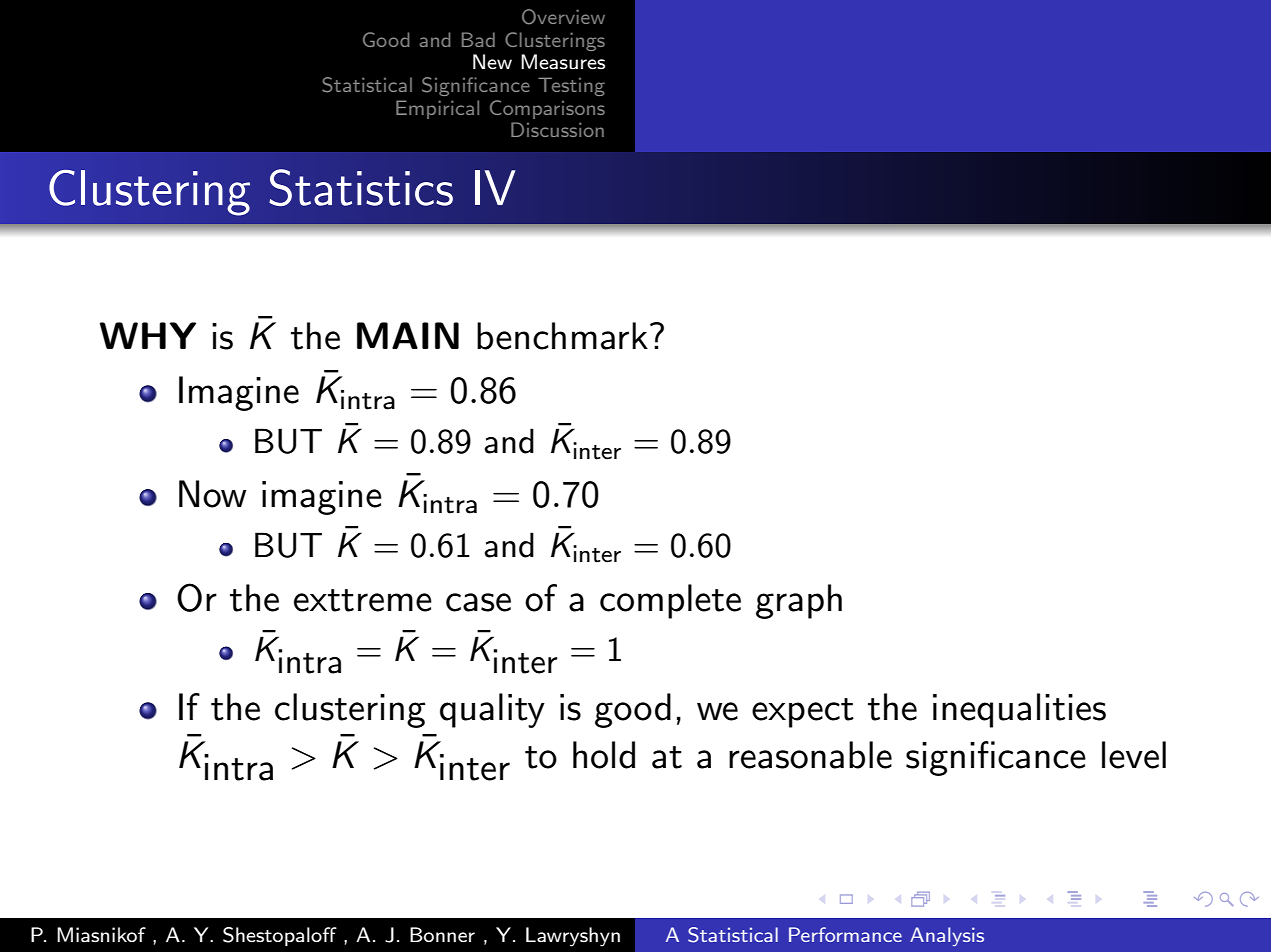  Describe the element at coordinates (478, 39) in the screenshot. I see `Bad` at that location.
